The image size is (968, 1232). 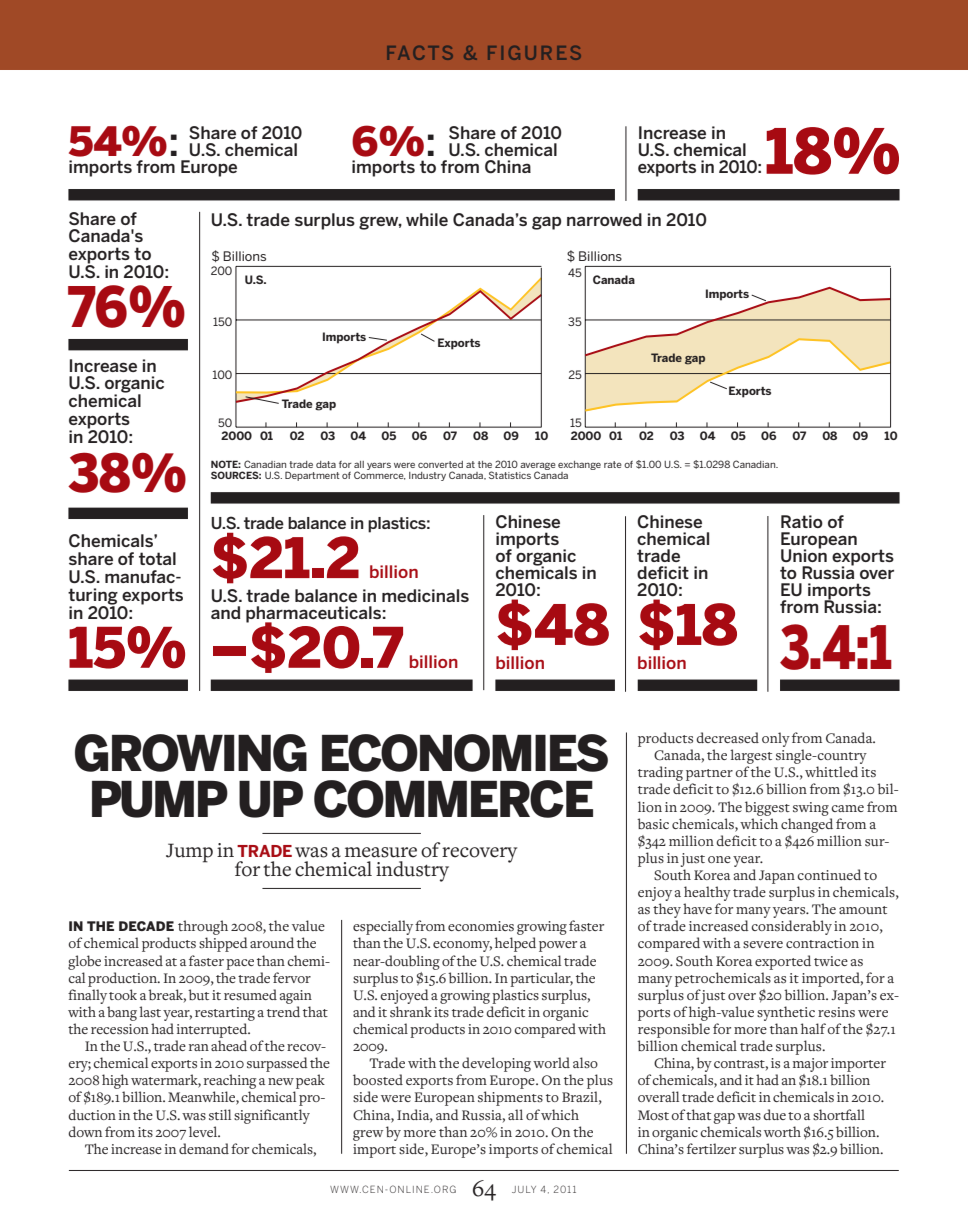 I want to click on level, so click(x=204, y=1131).
